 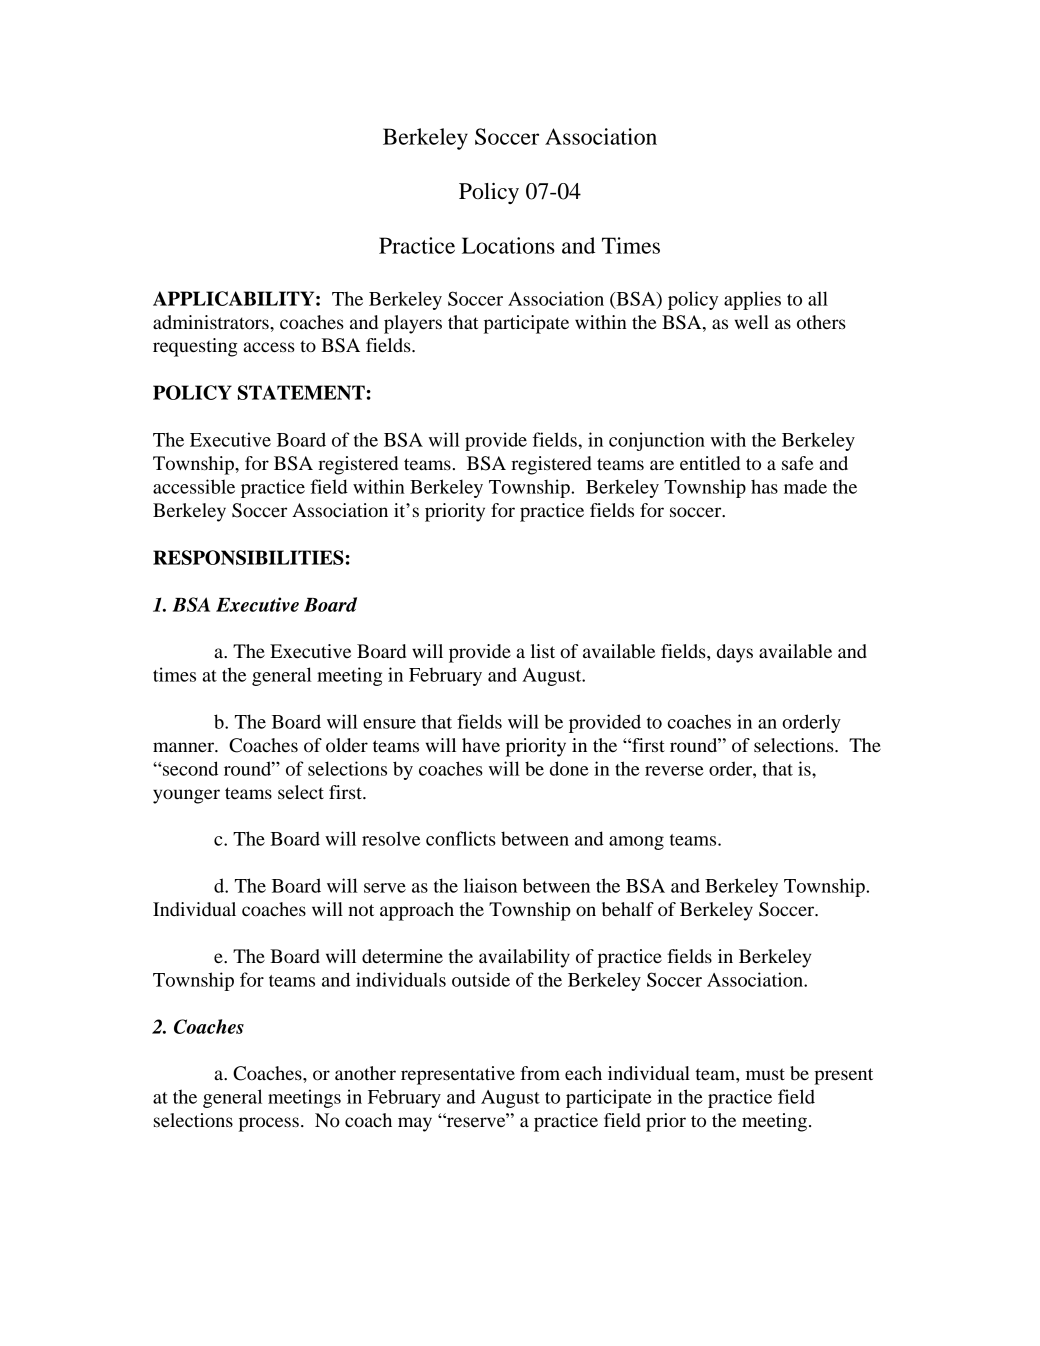 I want to click on from, so click(x=540, y=1073).
